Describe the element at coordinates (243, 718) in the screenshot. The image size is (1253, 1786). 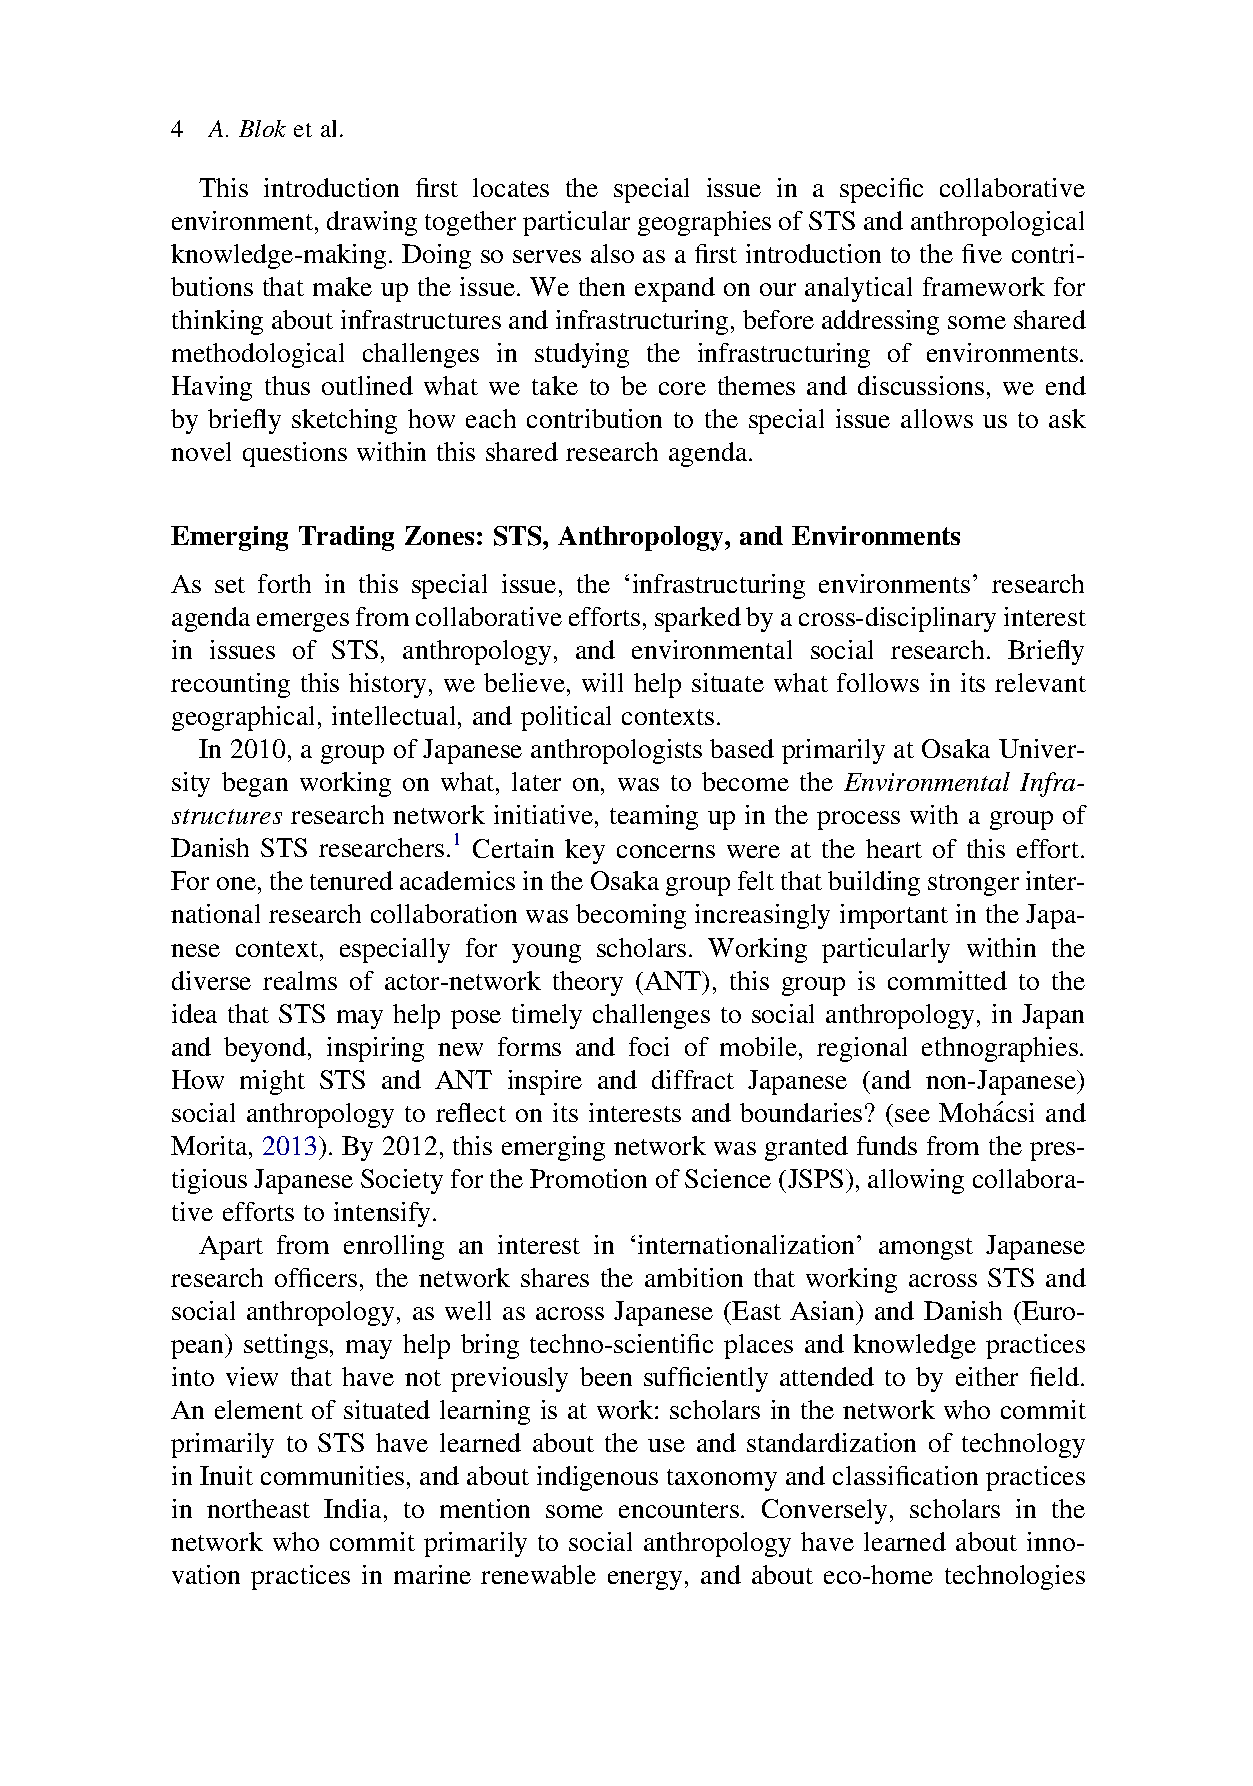
I see `geographical` at that location.
